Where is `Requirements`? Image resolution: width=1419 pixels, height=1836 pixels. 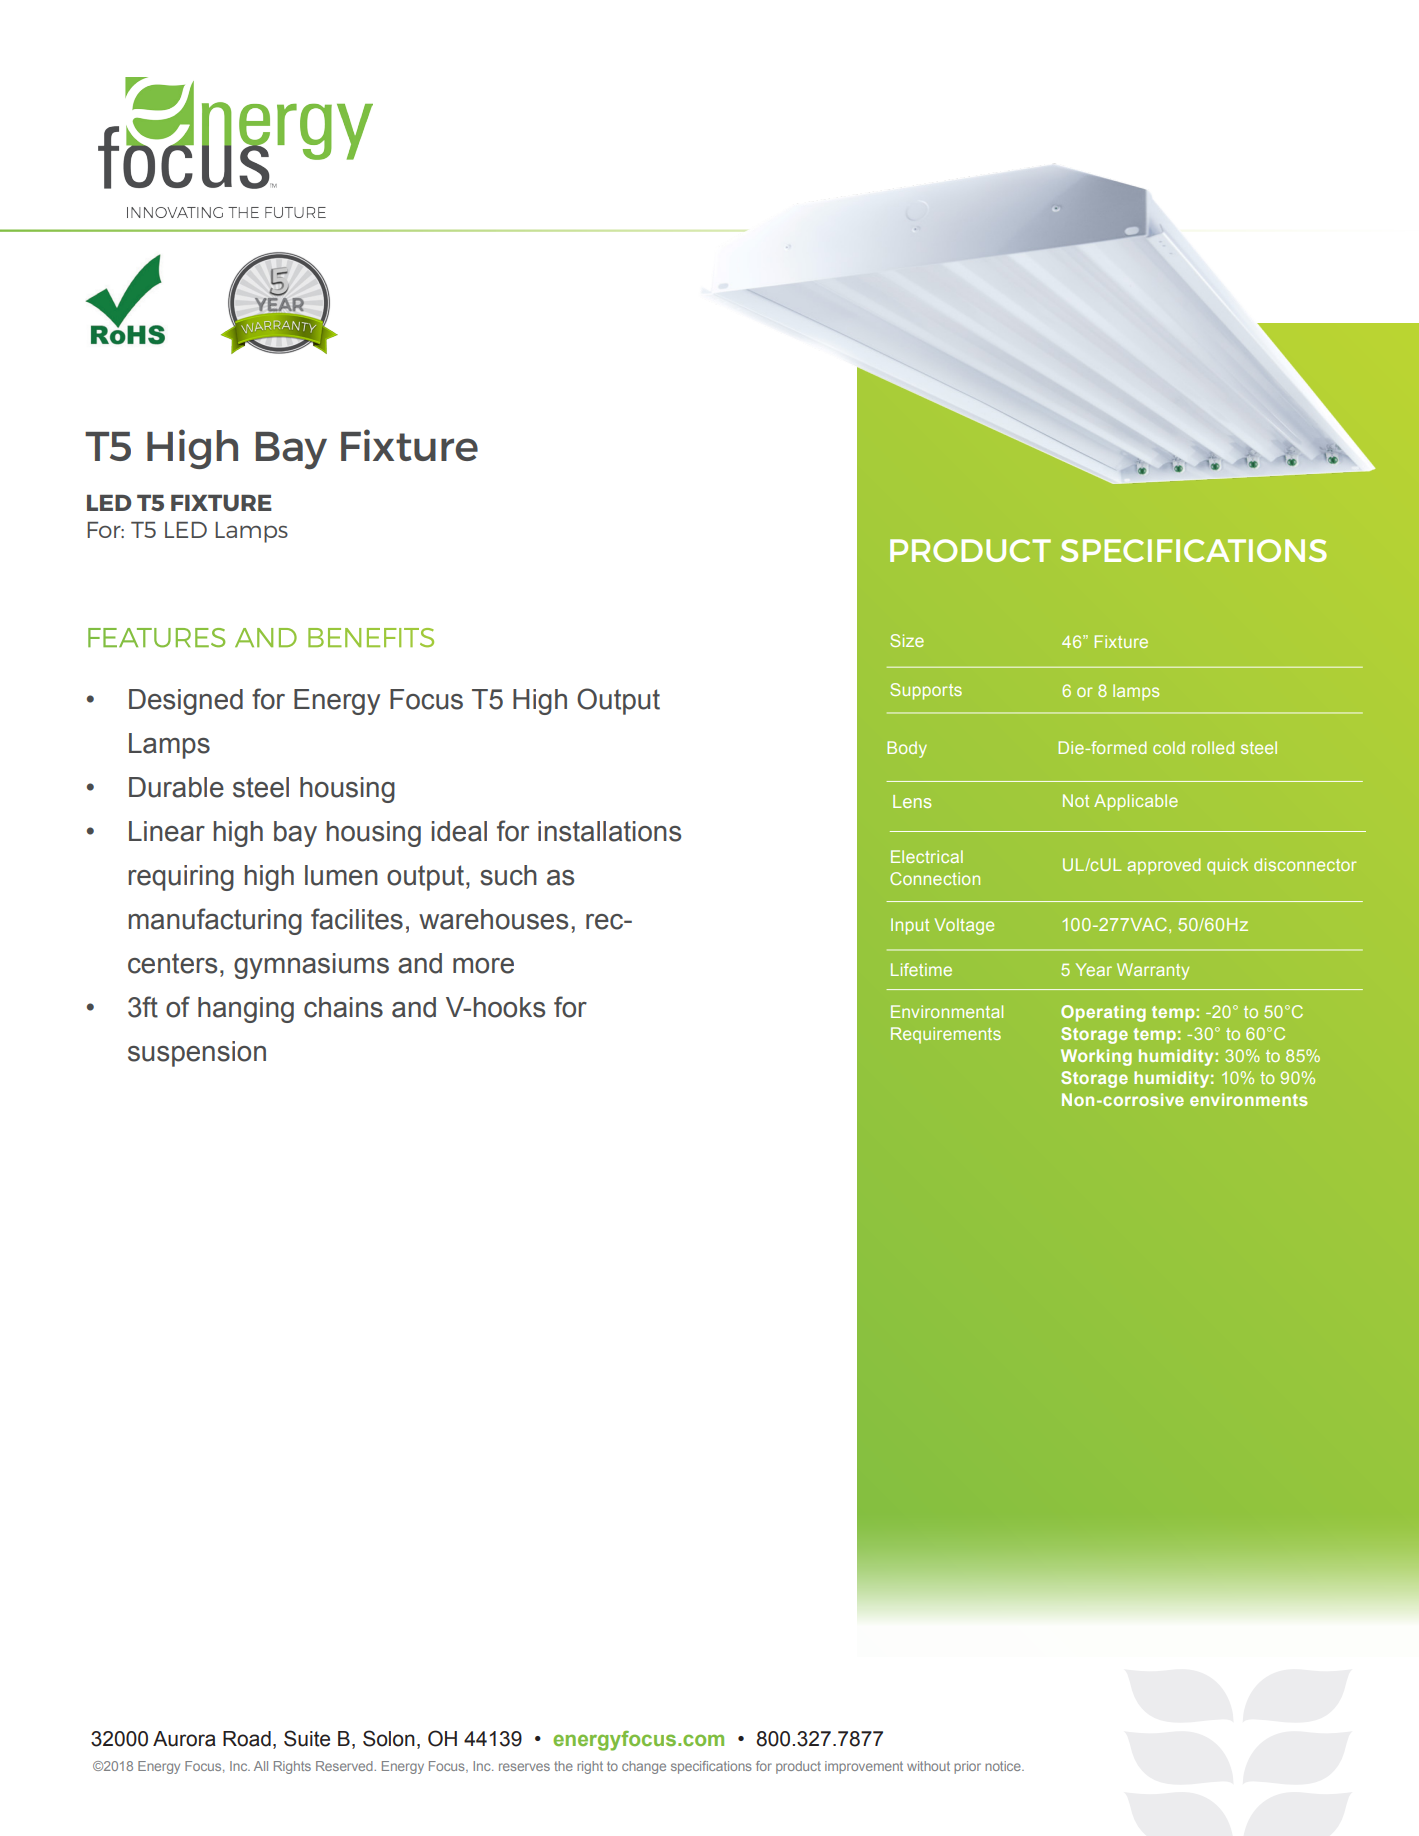
Requirements is located at coordinates (946, 1035).
